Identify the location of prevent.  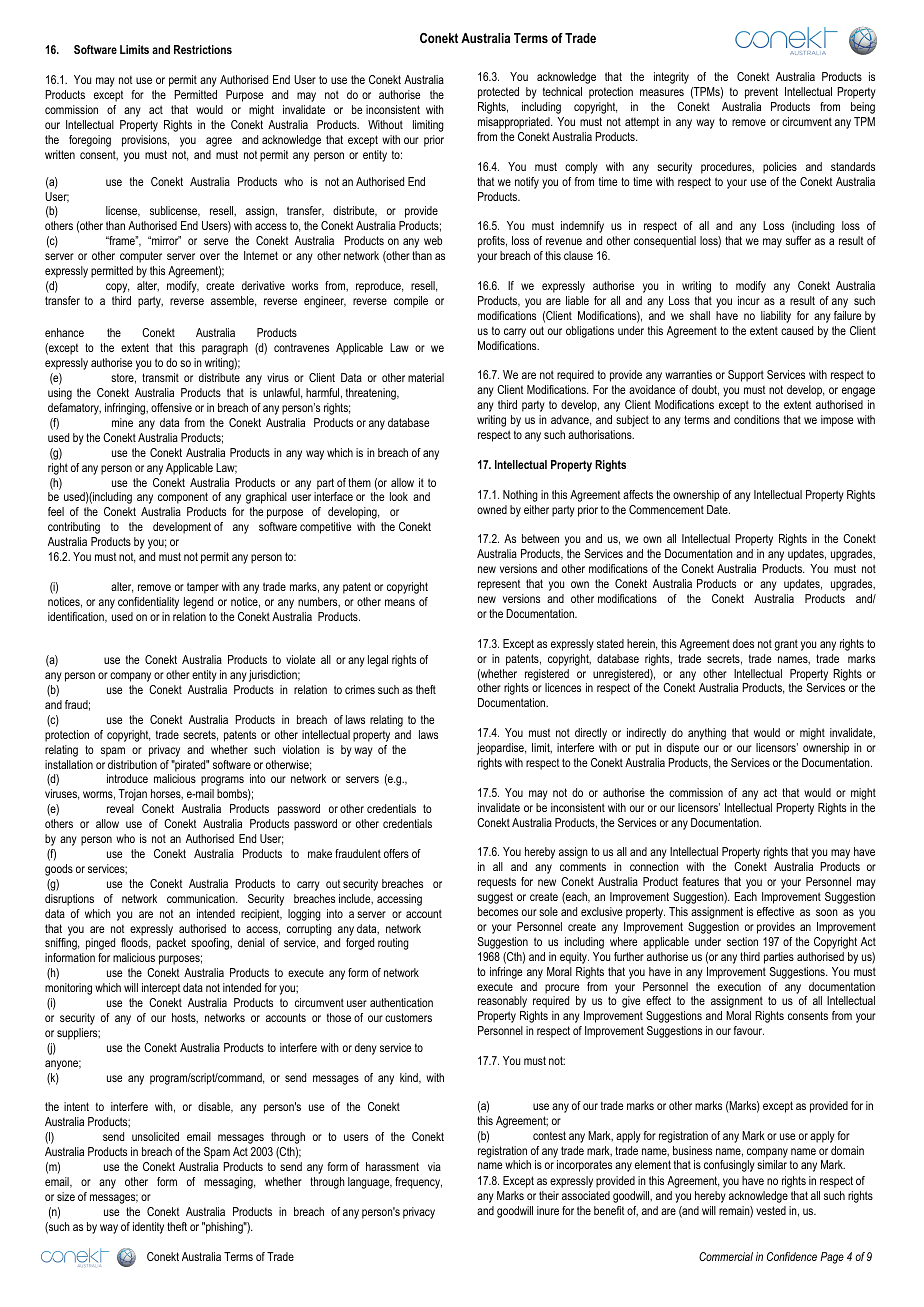
(761, 93).
